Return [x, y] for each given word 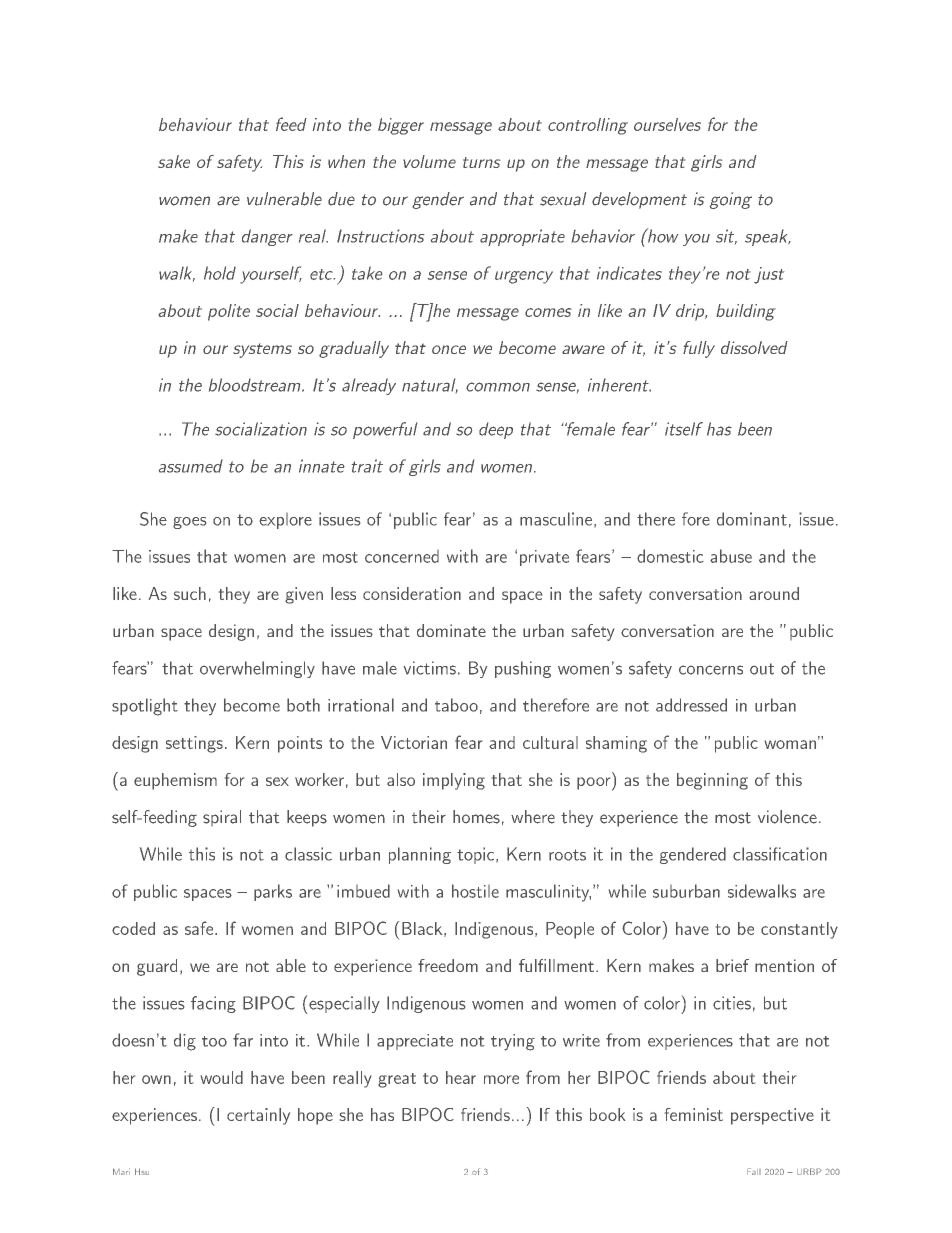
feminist [694, 1114]
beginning [712, 781]
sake [174, 161]
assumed [191, 466]
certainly [258, 1116]
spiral [222, 818]
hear [461, 1077]
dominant [752, 519]
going [731, 200]
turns [481, 162]
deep [496, 430]
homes [476, 817]
